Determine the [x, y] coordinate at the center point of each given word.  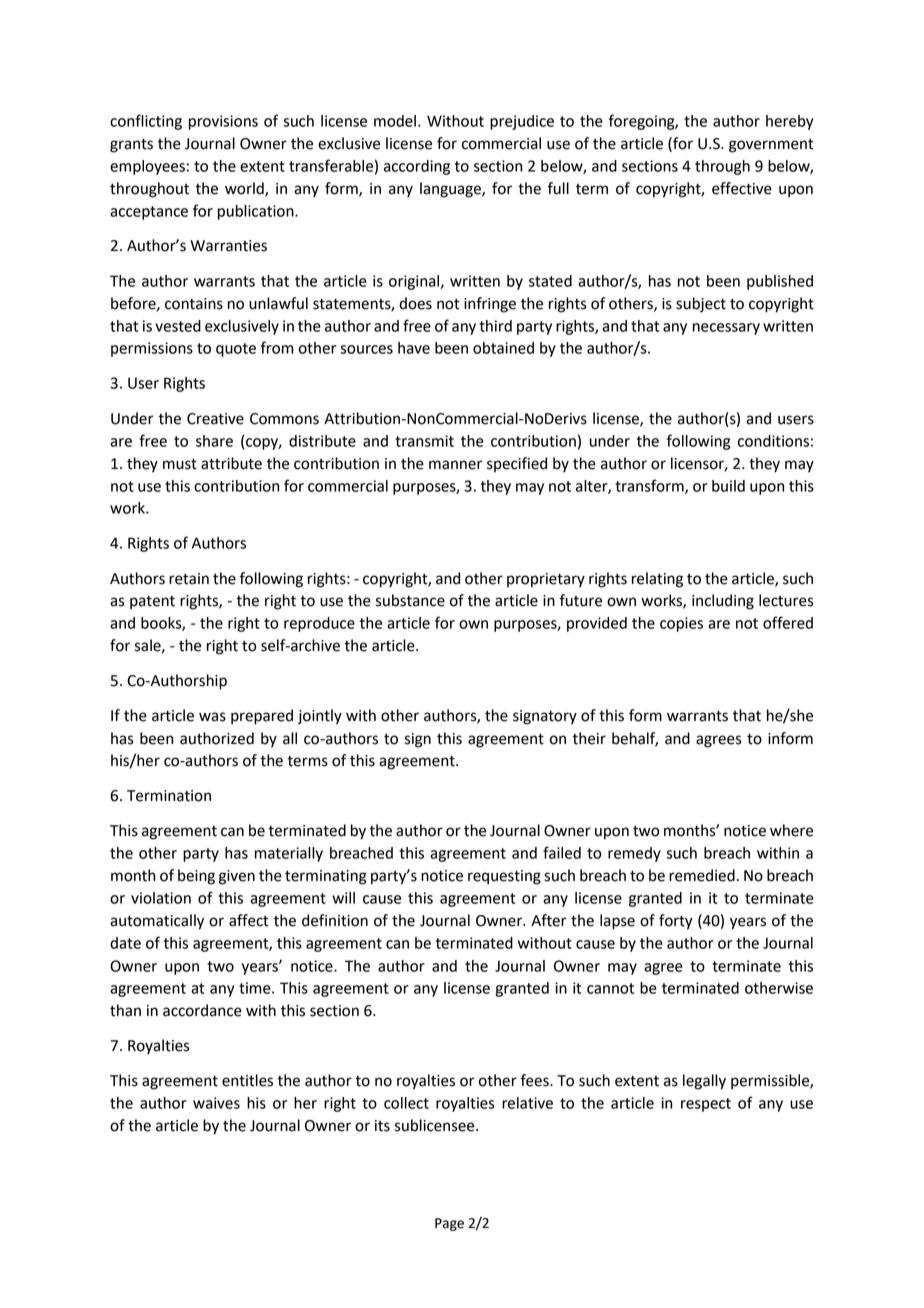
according [417, 167]
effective [742, 188]
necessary [726, 329]
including [723, 602]
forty [676, 922]
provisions [223, 122]
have [414, 348]
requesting [504, 877]
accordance [202, 1010]
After [549, 920]
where [791, 830]
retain [189, 579]
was [212, 717]
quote [236, 350]
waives [216, 1103]
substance [410, 600]
